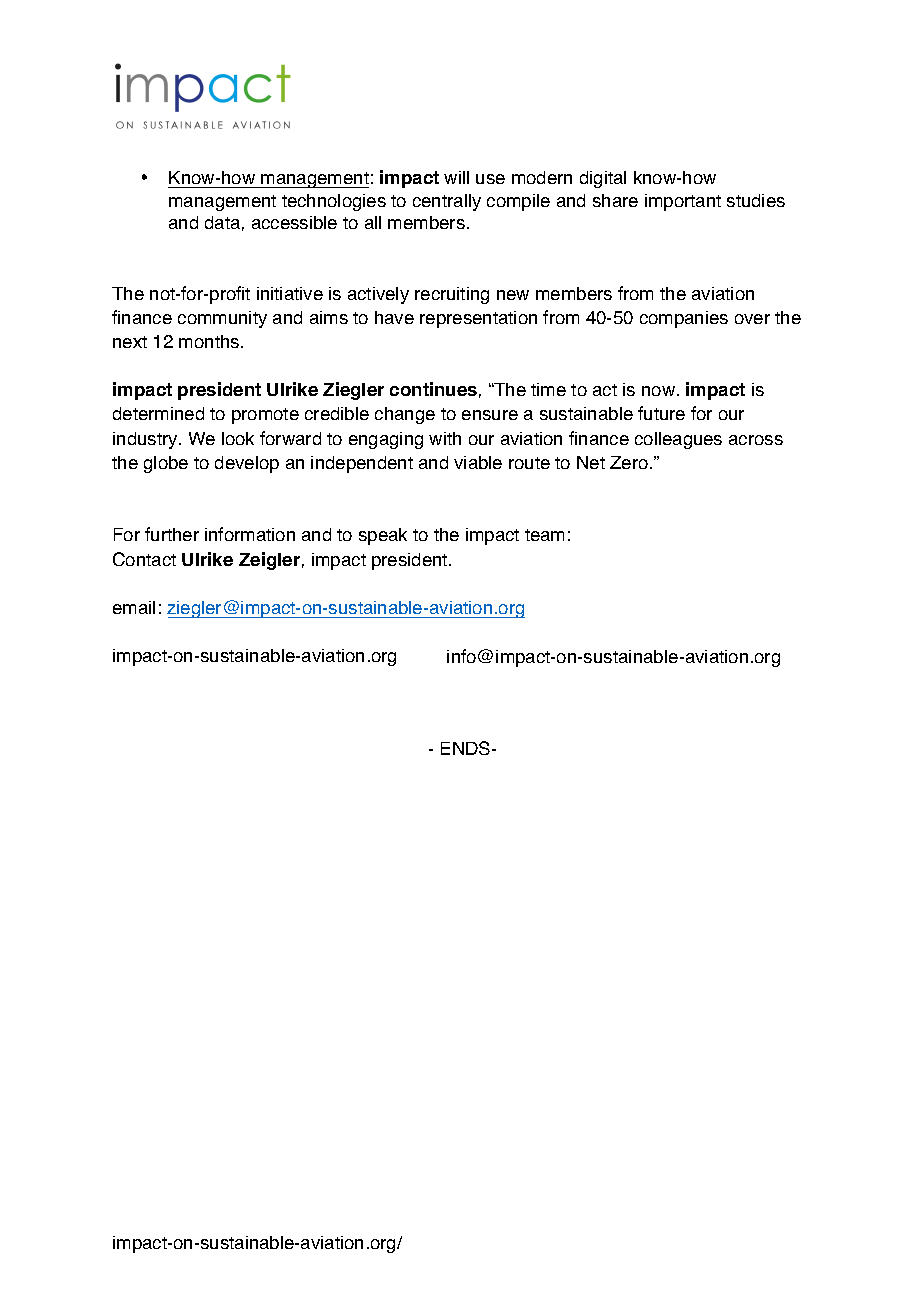  I want to click on community, so click(222, 319).
